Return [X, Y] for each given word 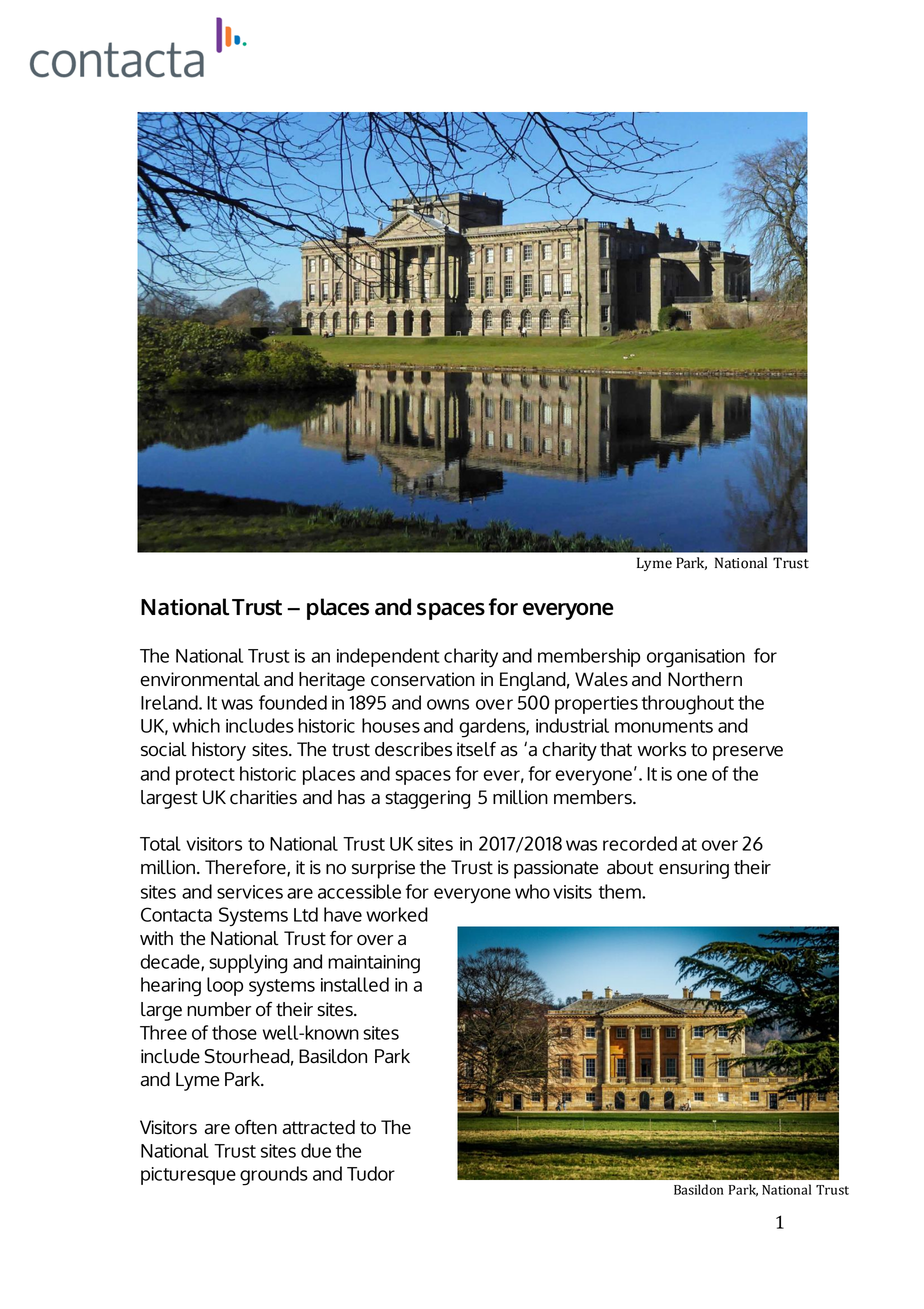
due [316, 1150]
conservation [423, 679]
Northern [705, 679]
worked [397, 914]
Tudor [371, 1173]
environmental [200, 679]
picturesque [188, 1176]
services [250, 892]
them [620, 891]
